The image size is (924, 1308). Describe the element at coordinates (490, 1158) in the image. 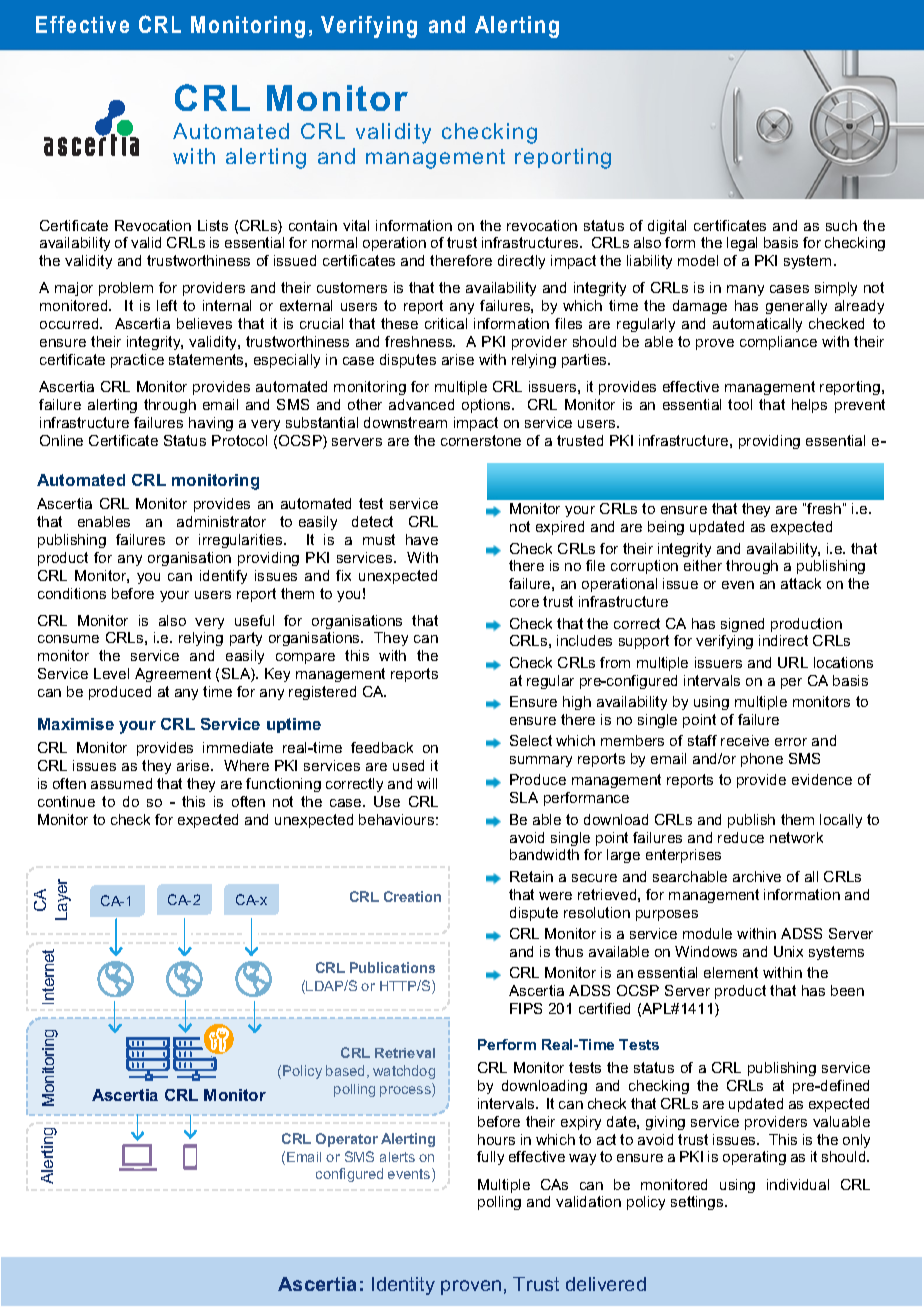

I see `fully` at that location.
